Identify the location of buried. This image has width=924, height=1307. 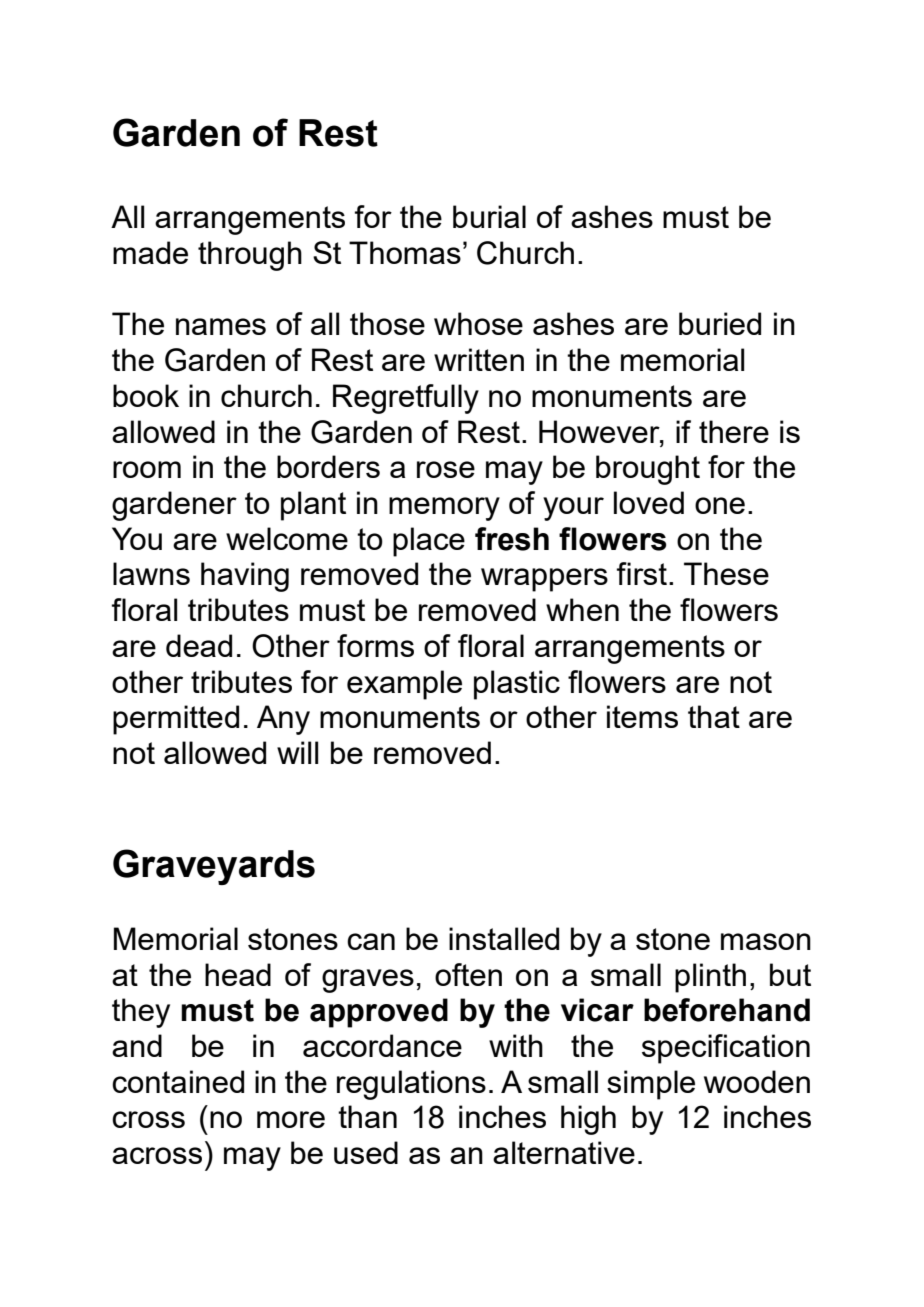
(720, 323).
